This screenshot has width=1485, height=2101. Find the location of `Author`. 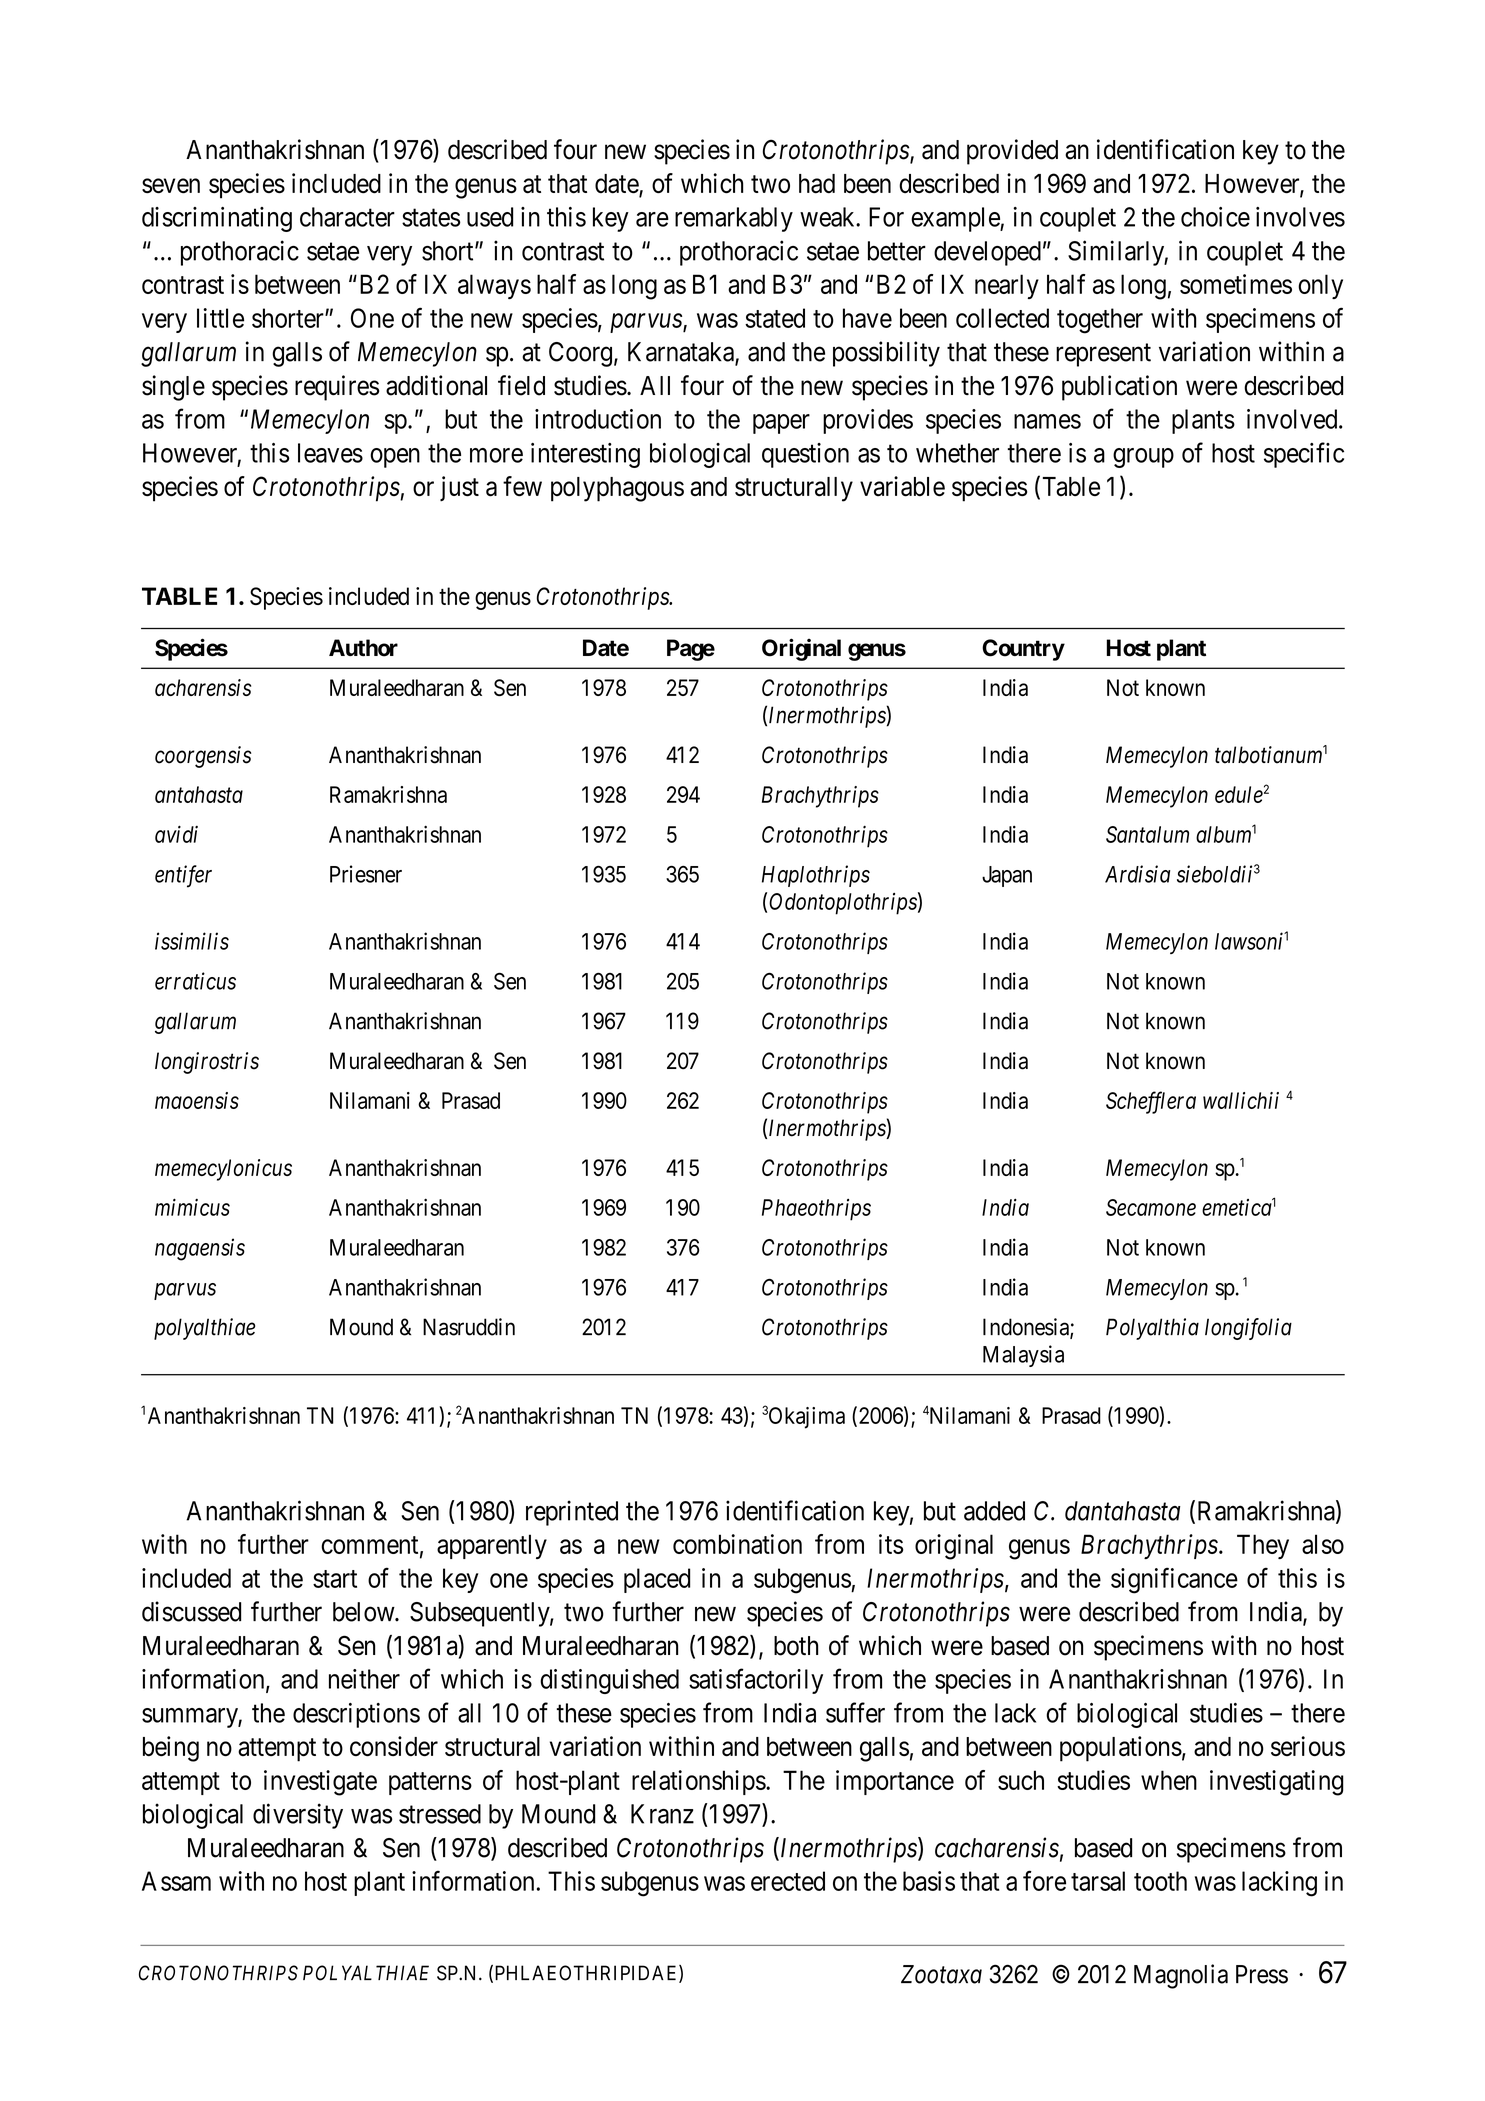

Author is located at coordinates (363, 648).
